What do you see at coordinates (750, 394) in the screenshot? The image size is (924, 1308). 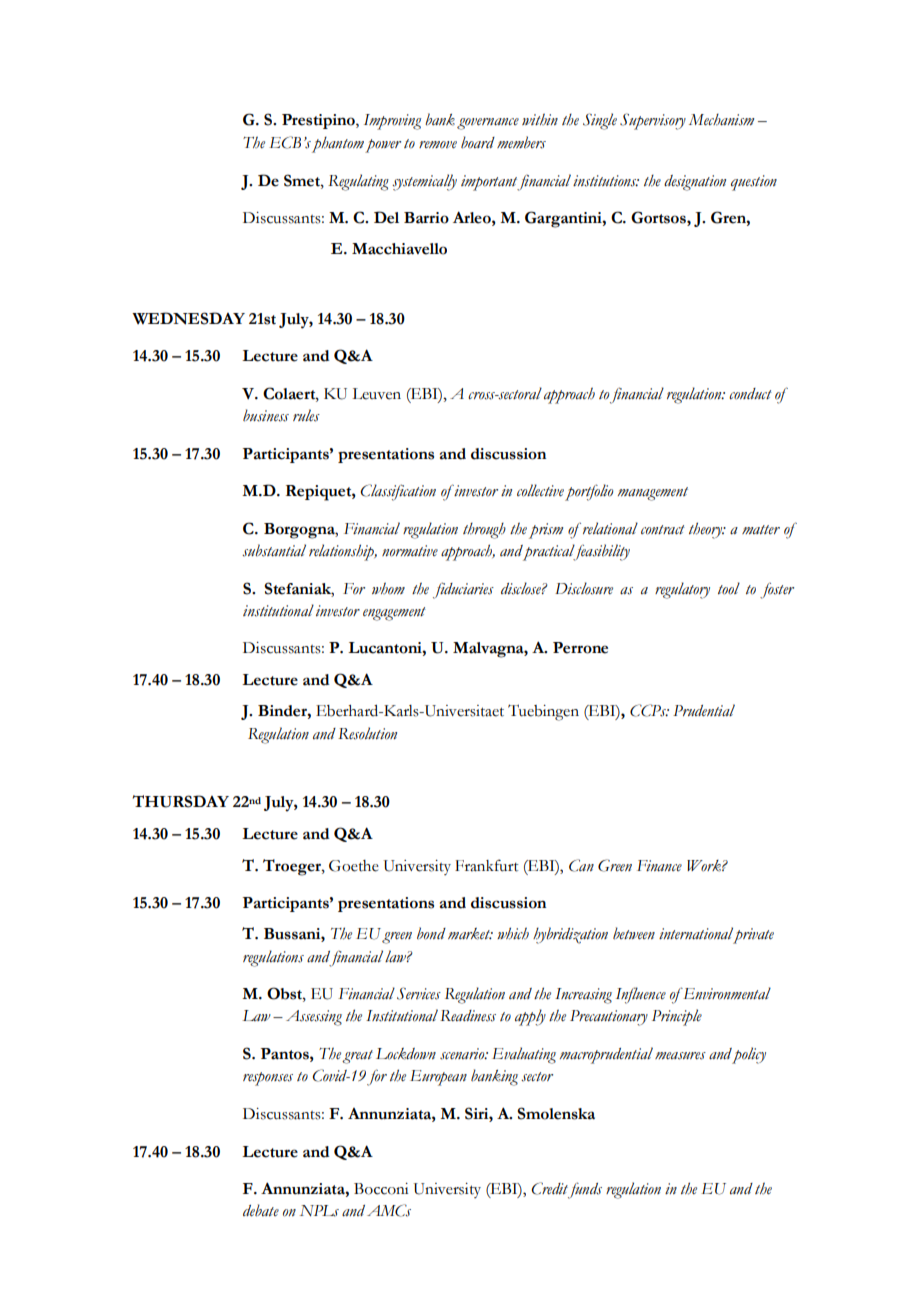 I see `conduct` at bounding box center [750, 394].
